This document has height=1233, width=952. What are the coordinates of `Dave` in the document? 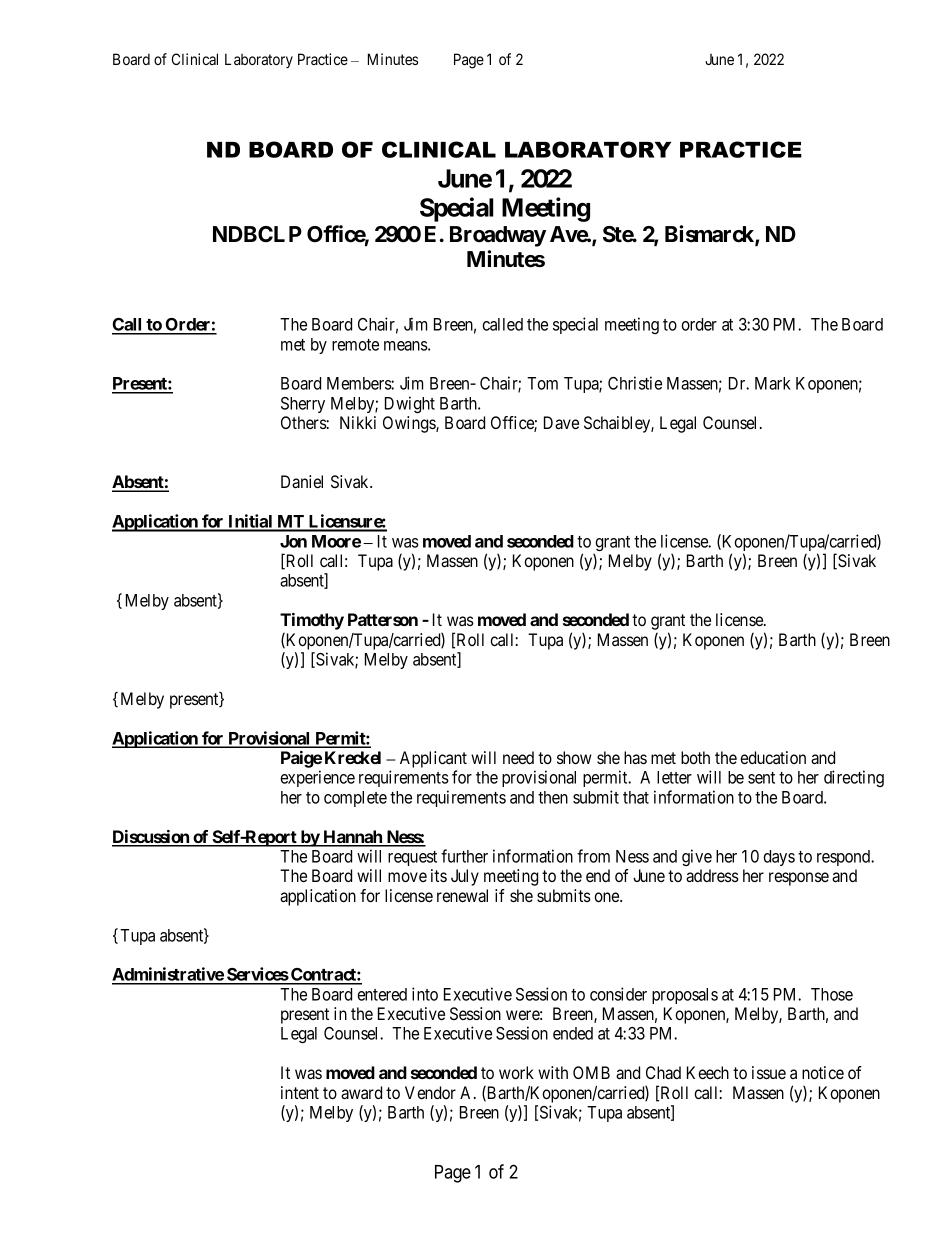 It's located at (561, 422).
